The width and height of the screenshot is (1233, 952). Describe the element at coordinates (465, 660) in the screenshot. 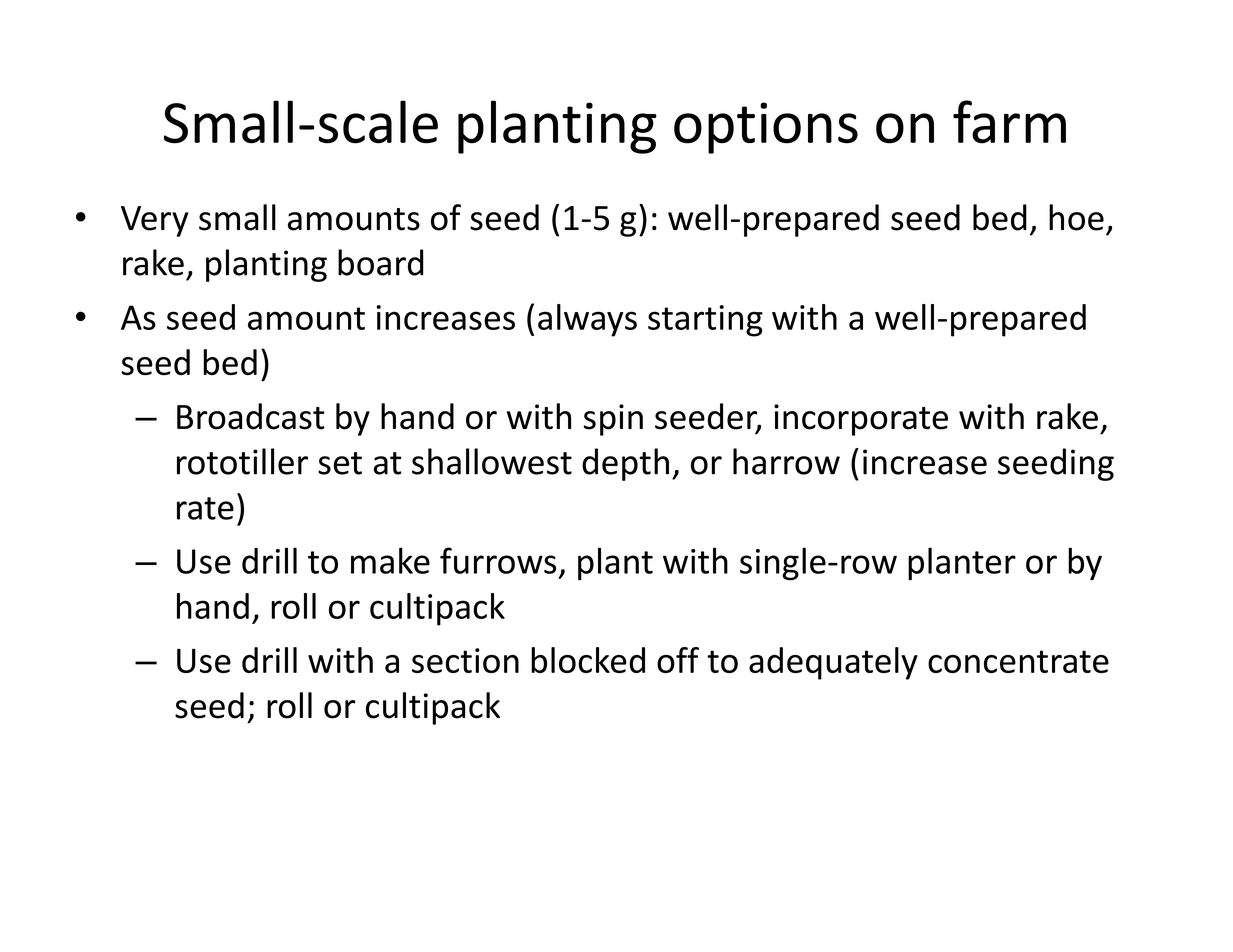

I see `section` at that location.
